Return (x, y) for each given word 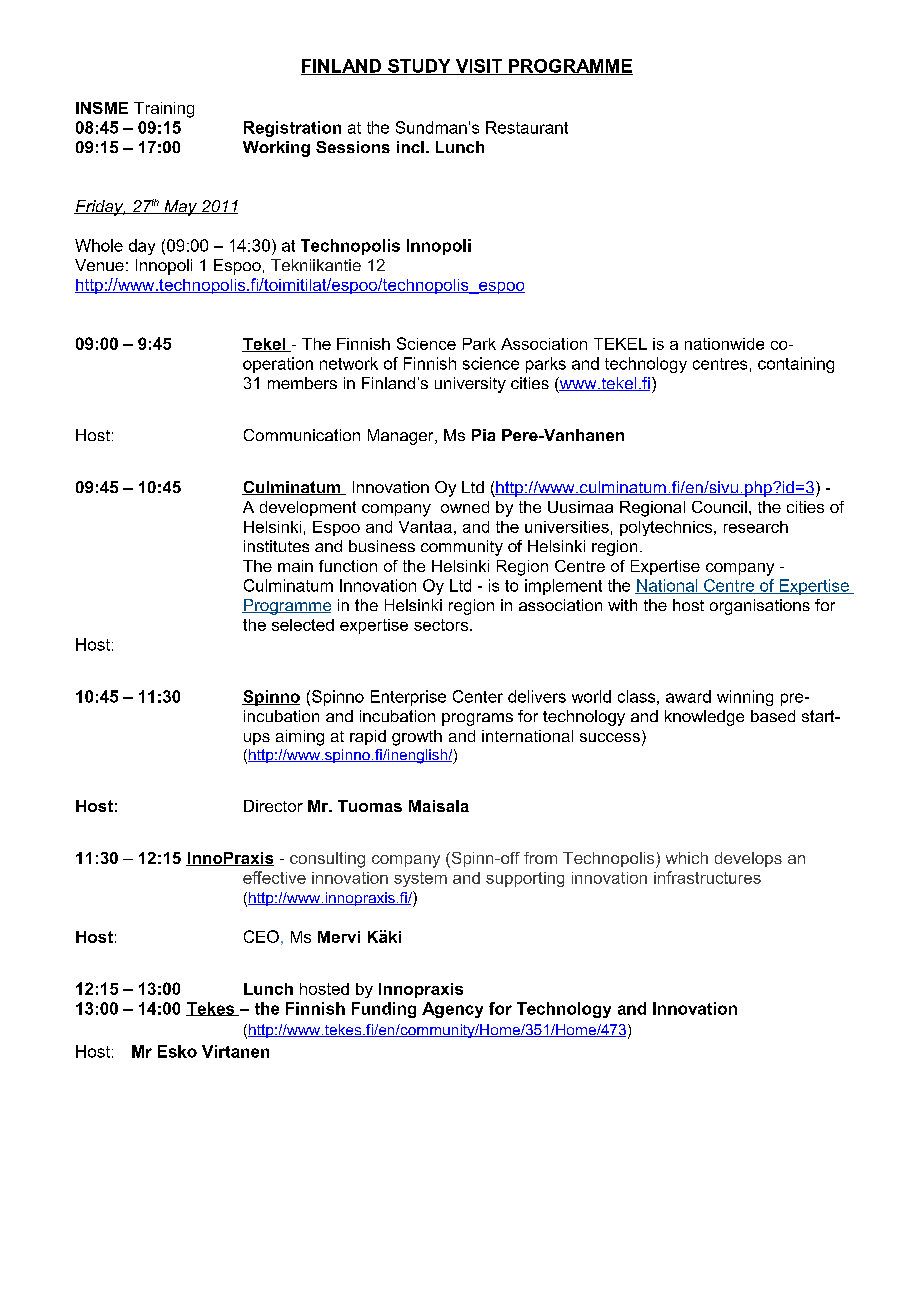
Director (273, 806)
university (470, 385)
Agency (452, 1010)
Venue (99, 265)
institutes (276, 546)
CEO (261, 936)
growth (417, 738)
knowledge (704, 718)
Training (164, 110)
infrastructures (707, 877)
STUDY (419, 67)
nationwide (724, 344)
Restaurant (527, 127)
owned (465, 507)
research (756, 527)
